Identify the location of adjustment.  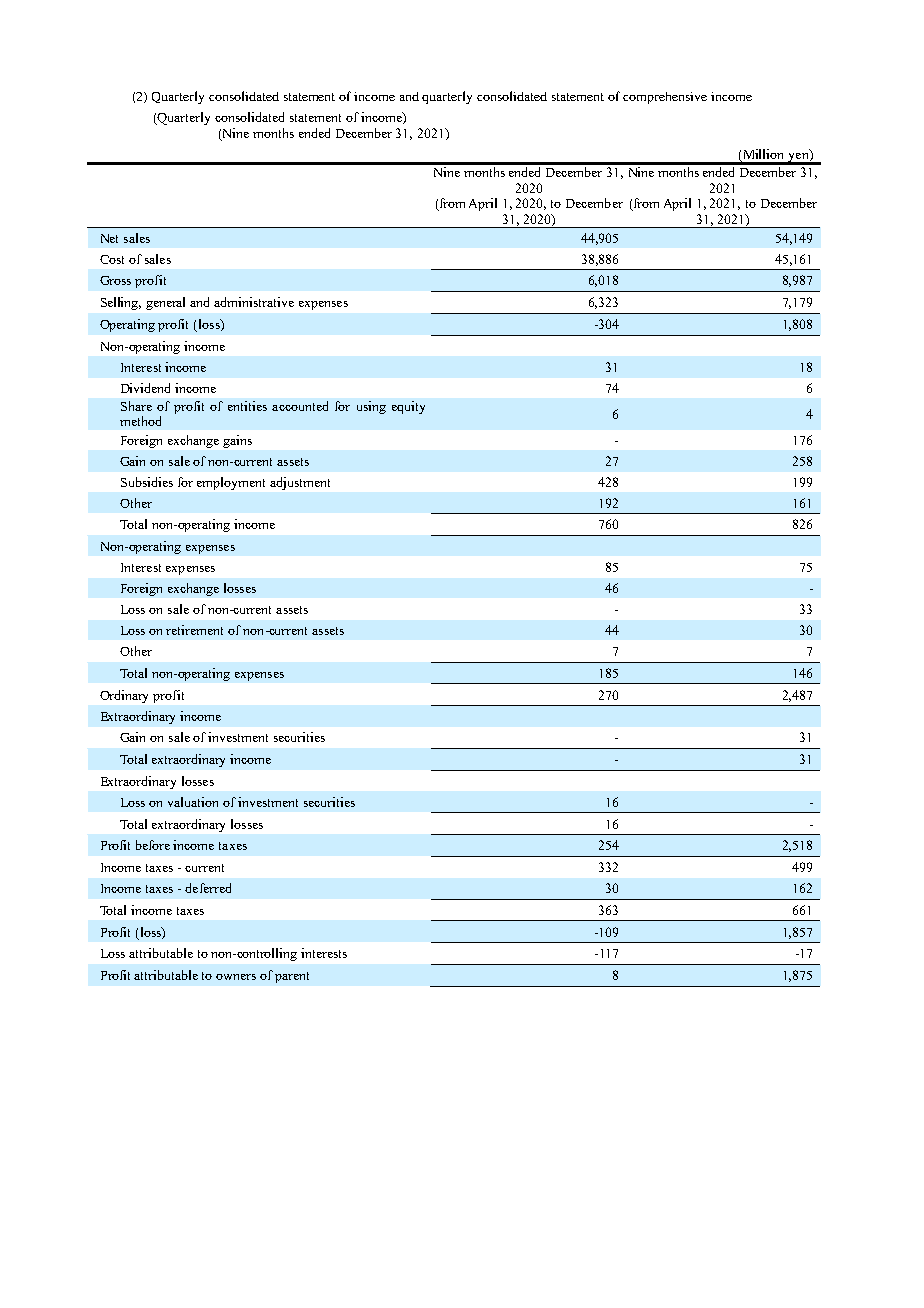
(300, 483).
